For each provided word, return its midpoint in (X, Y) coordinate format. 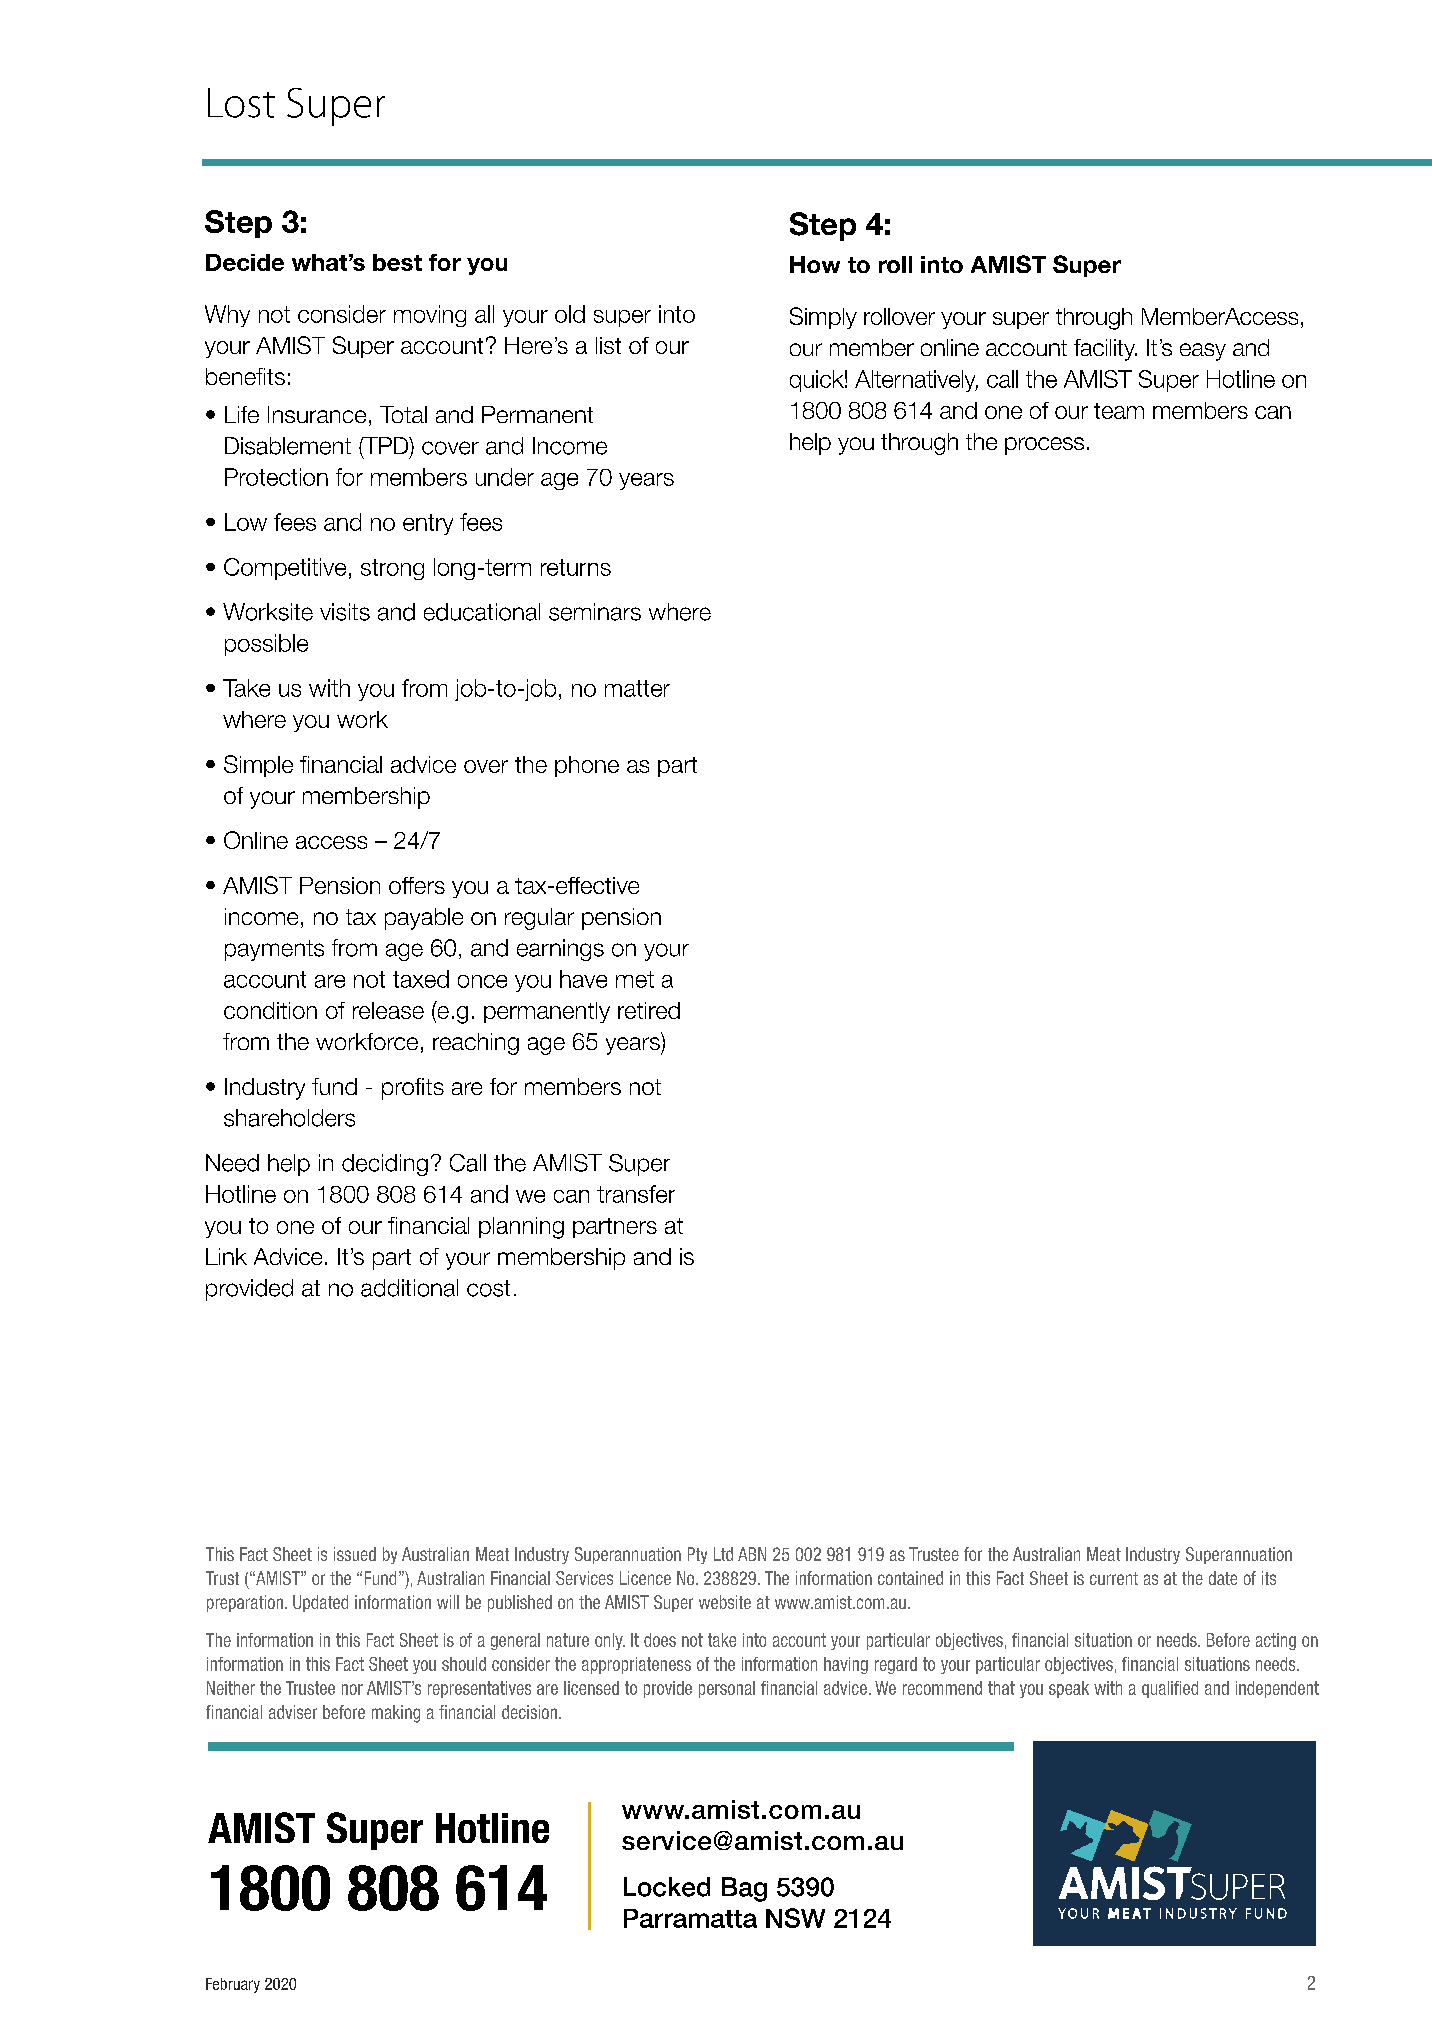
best (397, 262)
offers (417, 885)
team (1119, 411)
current (1114, 1578)
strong (392, 569)
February (233, 1985)
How (815, 264)
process (1044, 446)
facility (1105, 350)
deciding (385, 1165)
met (635, 979)
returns (576, 567)
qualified (1170, 1689)
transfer (636, 1194)
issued (355, 1554)
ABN (752, 1554)
